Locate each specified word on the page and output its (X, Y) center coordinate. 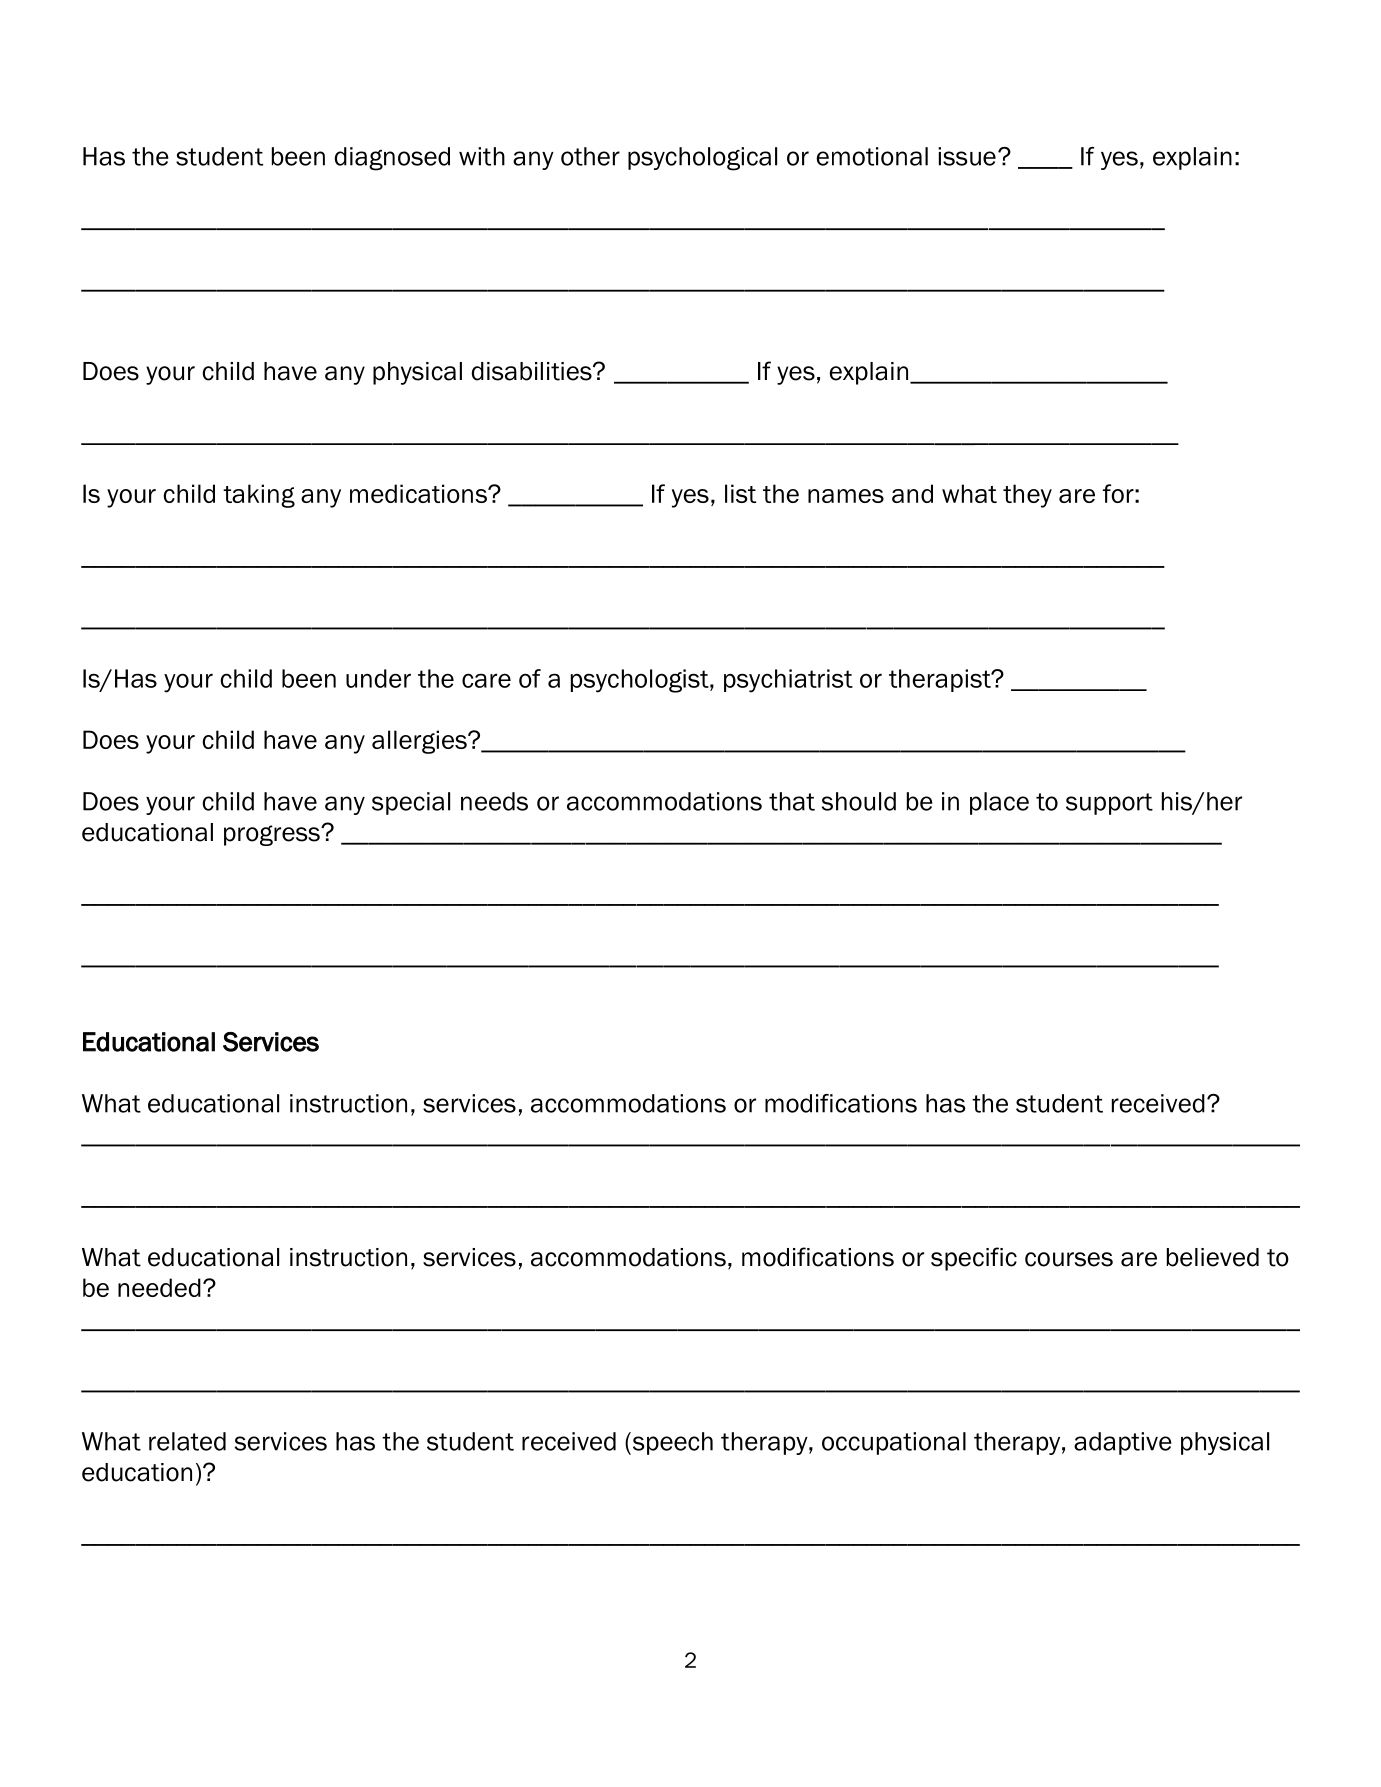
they (1027, 496)
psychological (702, 159)
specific (974, 1259)
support (1109, 804)
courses (1069, 1259)
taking (259, 496)
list (740, 493)
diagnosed (392, 159)
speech (671, 1443)
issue (967, 156)
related (187, 1441)
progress (273, 835)
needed (159, 1287)
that (792, 801)
